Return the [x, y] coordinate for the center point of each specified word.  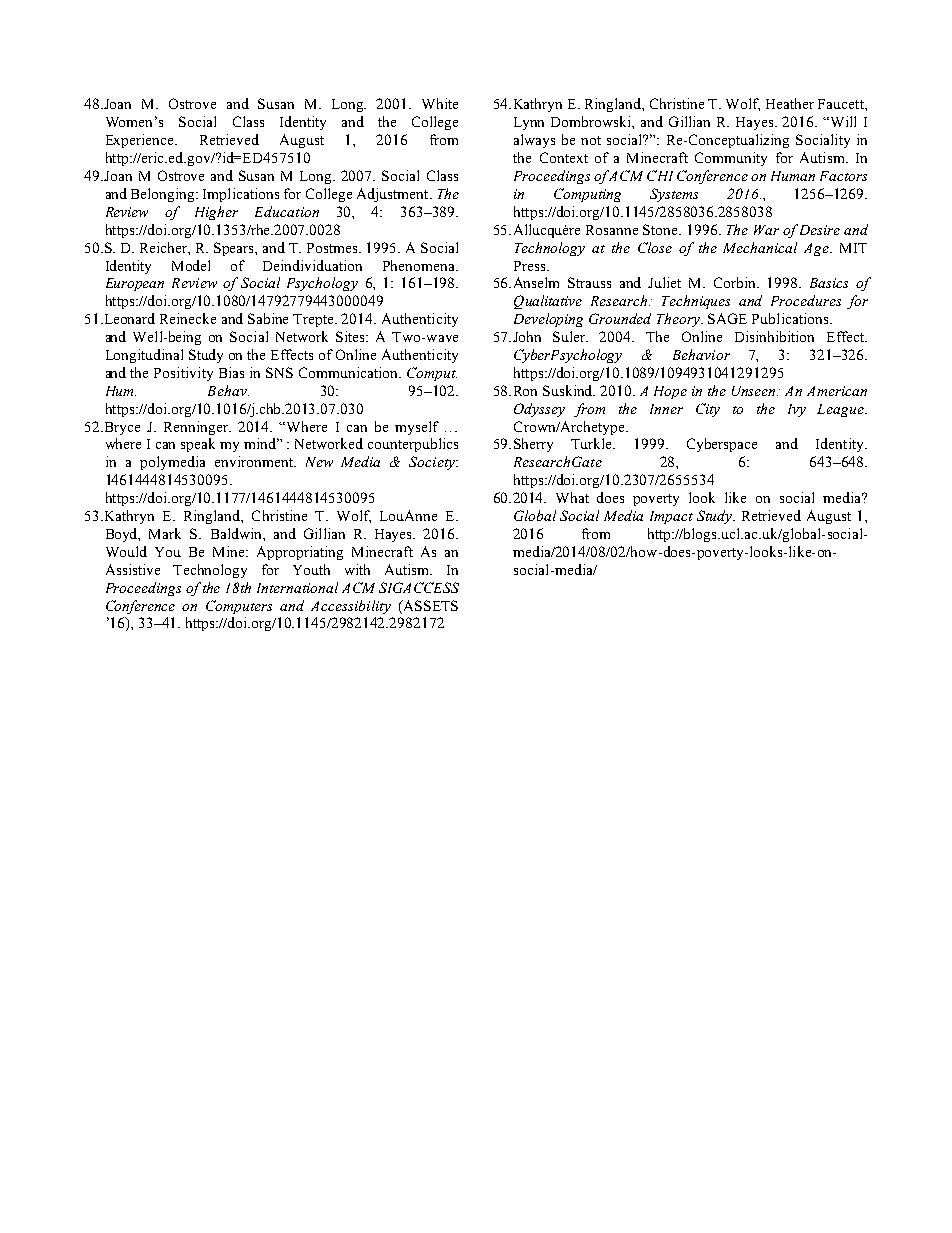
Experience [141, 141]
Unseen [755, 391]
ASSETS [429, 607]
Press [531, 266]
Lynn [529, 123]
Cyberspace [722, 445]
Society [433, 463]
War [766, 230]
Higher [216, 213]
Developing [548, 320]
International [297, 587]
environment [255, 461]
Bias [231, 372]
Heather [790, 103]
